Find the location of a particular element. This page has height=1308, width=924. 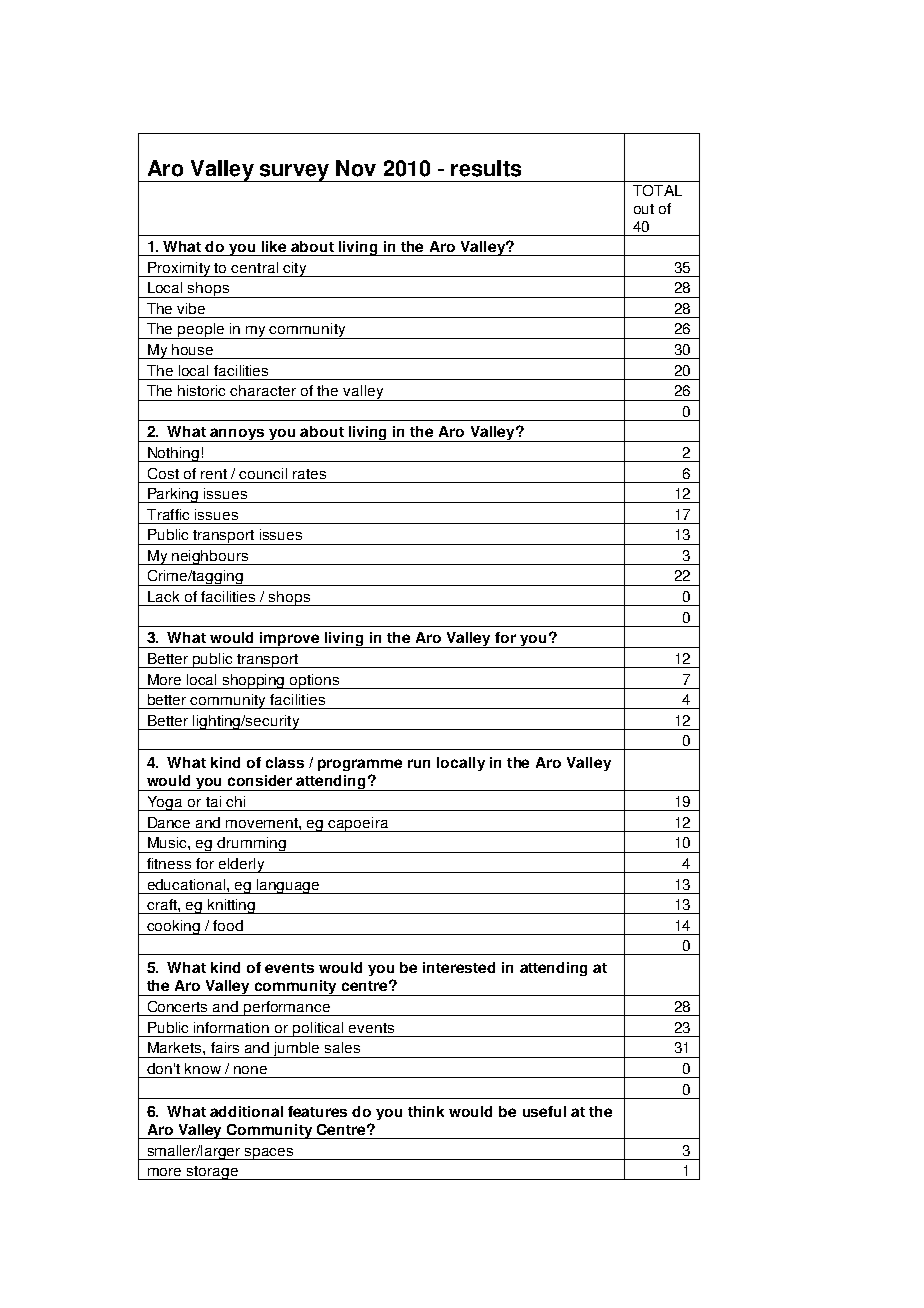

Nov is located at coordinates (356, 168).
